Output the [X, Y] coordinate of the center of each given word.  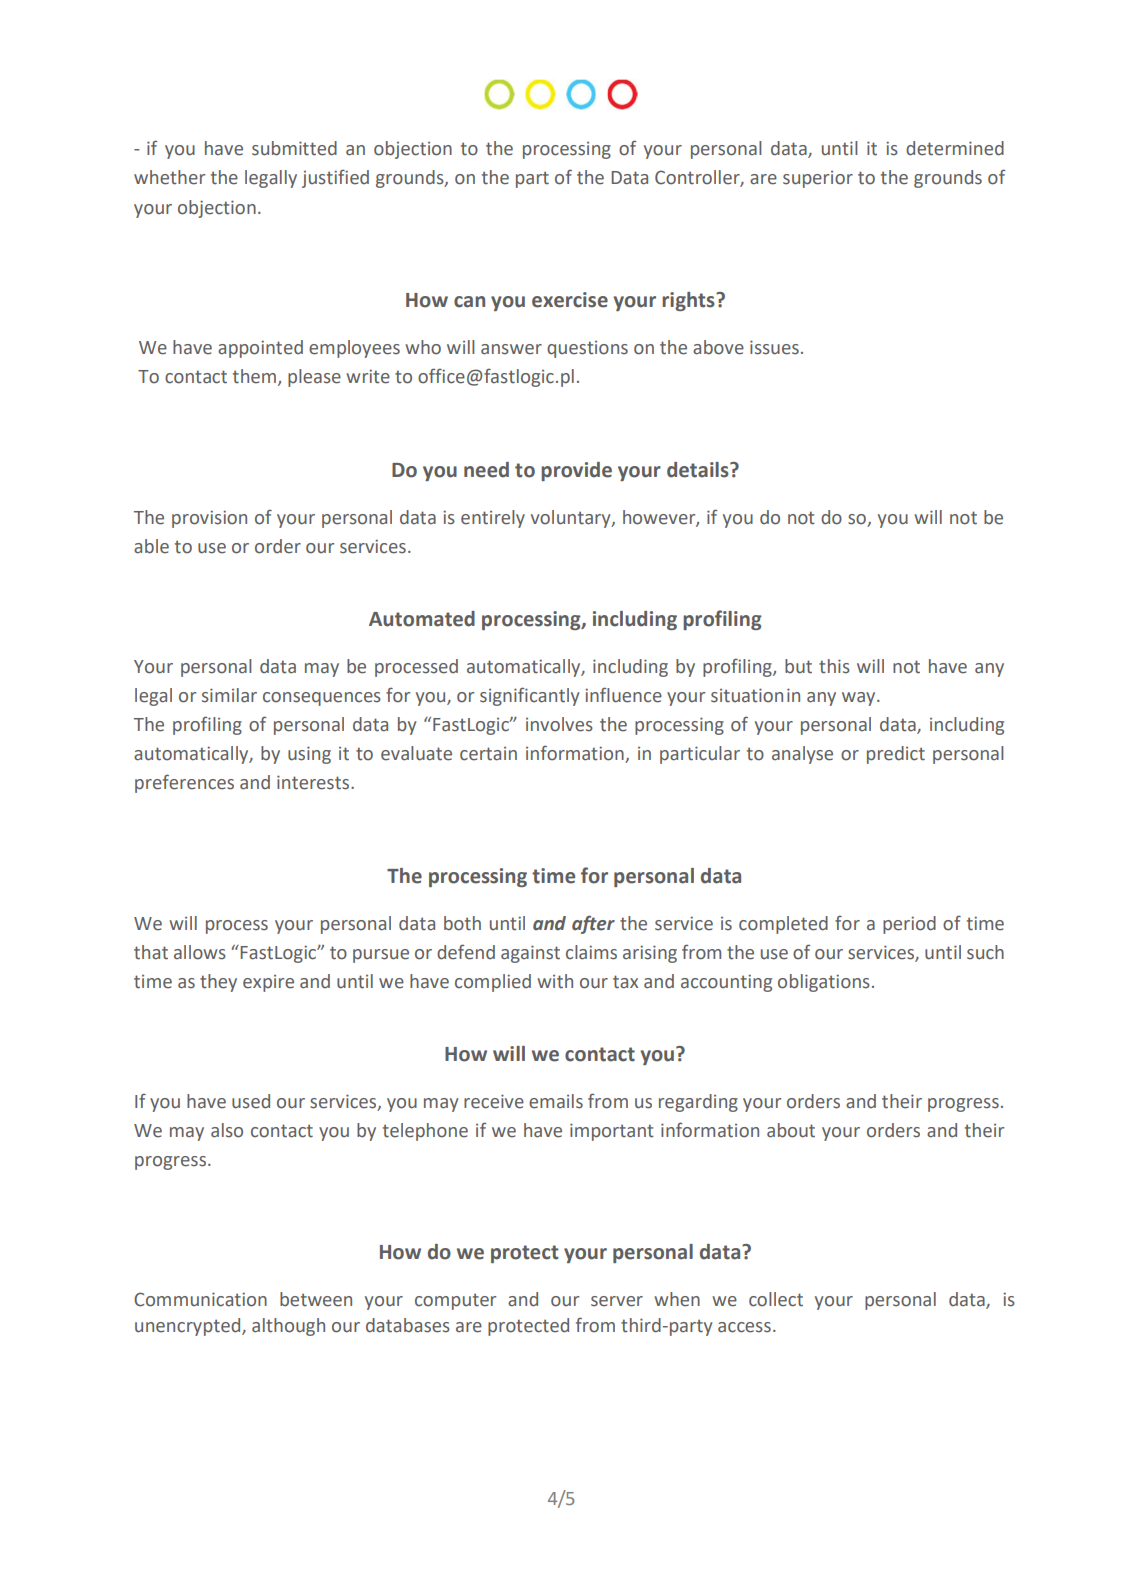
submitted [294, 148]
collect [776, 1299]
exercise [570, 300]
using [309, 755]
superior [818, 179]
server [617, 1301]
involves [559, 724]
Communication [200, 1299]
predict [896, 755]
